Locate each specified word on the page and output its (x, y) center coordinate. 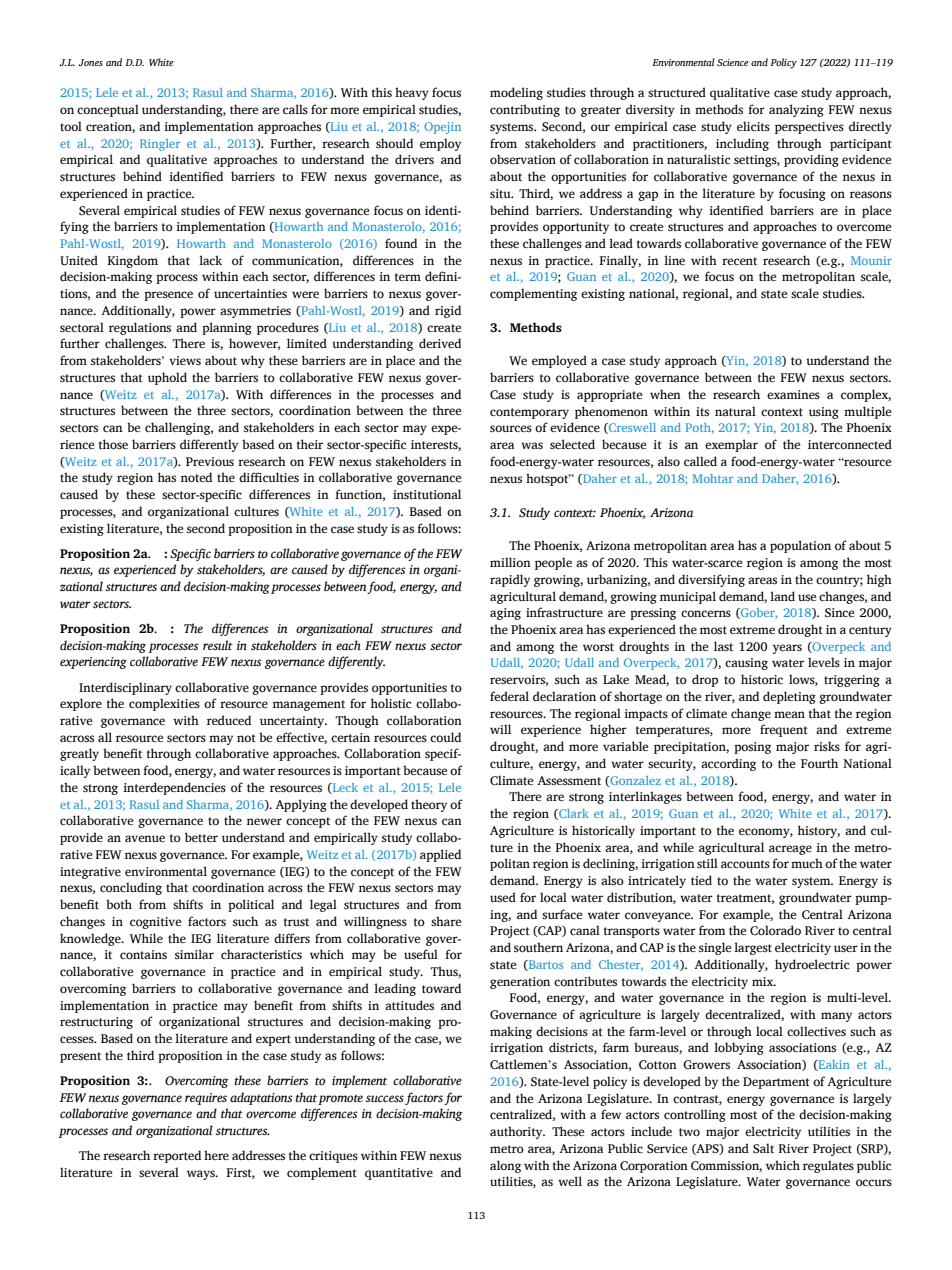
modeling (516, 93)
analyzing (796, 110)
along (505, 1166)
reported (177, 1156)
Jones (90, 62)
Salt (763, 1148)
